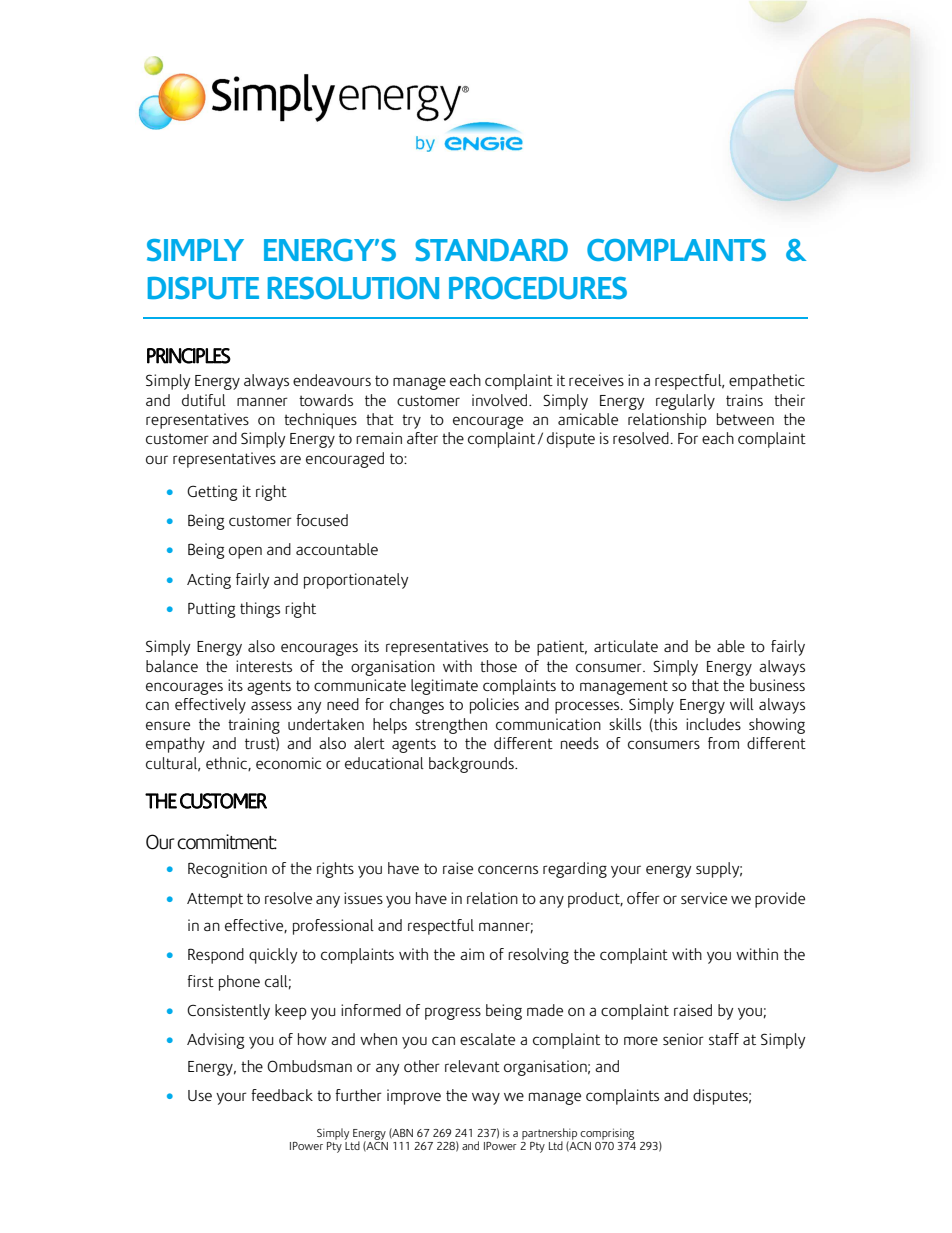 The image size is (952, 1233). I want to click on will, so click(742, 704).
